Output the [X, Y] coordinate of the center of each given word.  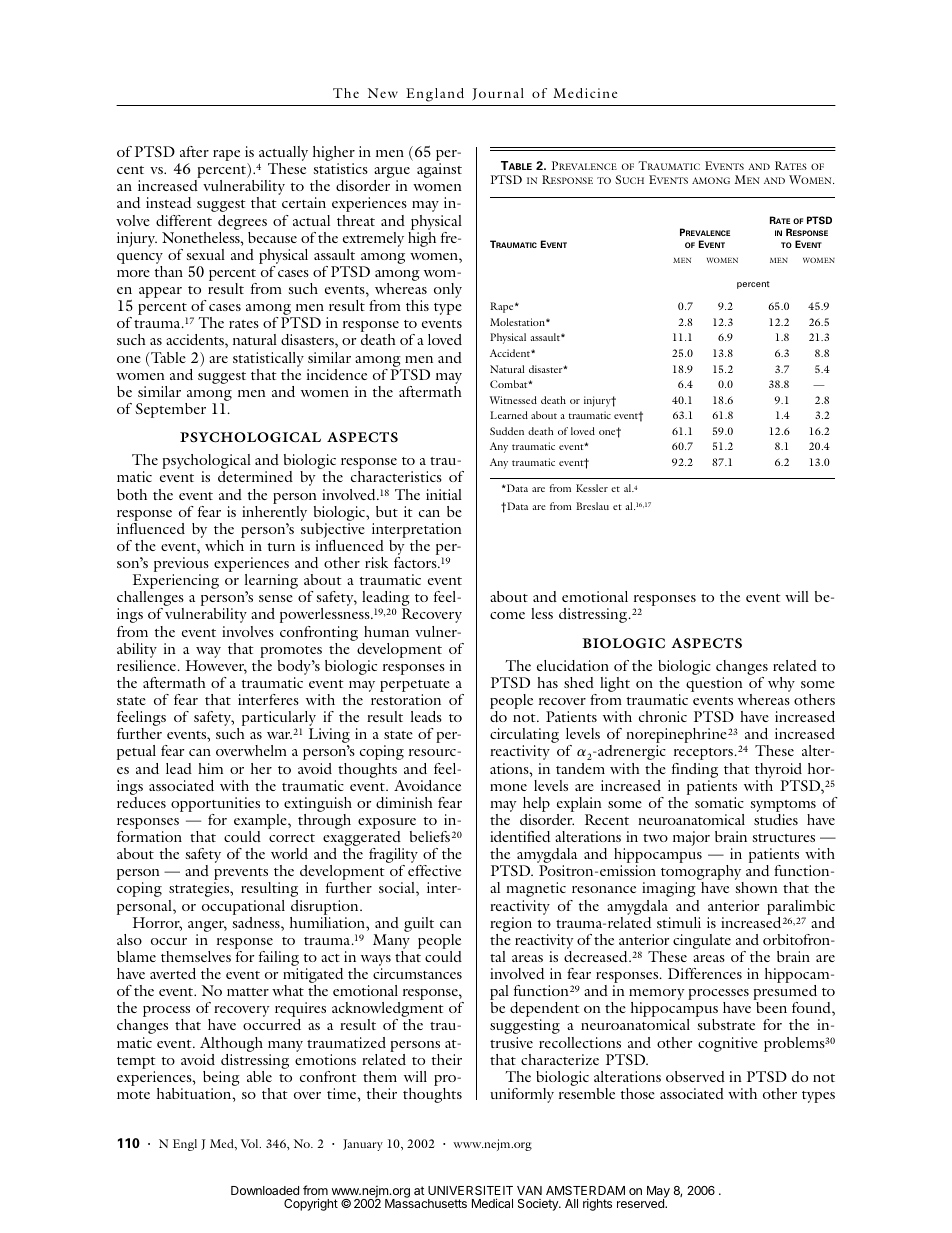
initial [444, 494]
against [439, 170]
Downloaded [265, 1190]
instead [168, 202]
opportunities [215, 804]
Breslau [592, 506]
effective [434, 870]
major [691, 838]
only [448, 290]
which [224, 545]
